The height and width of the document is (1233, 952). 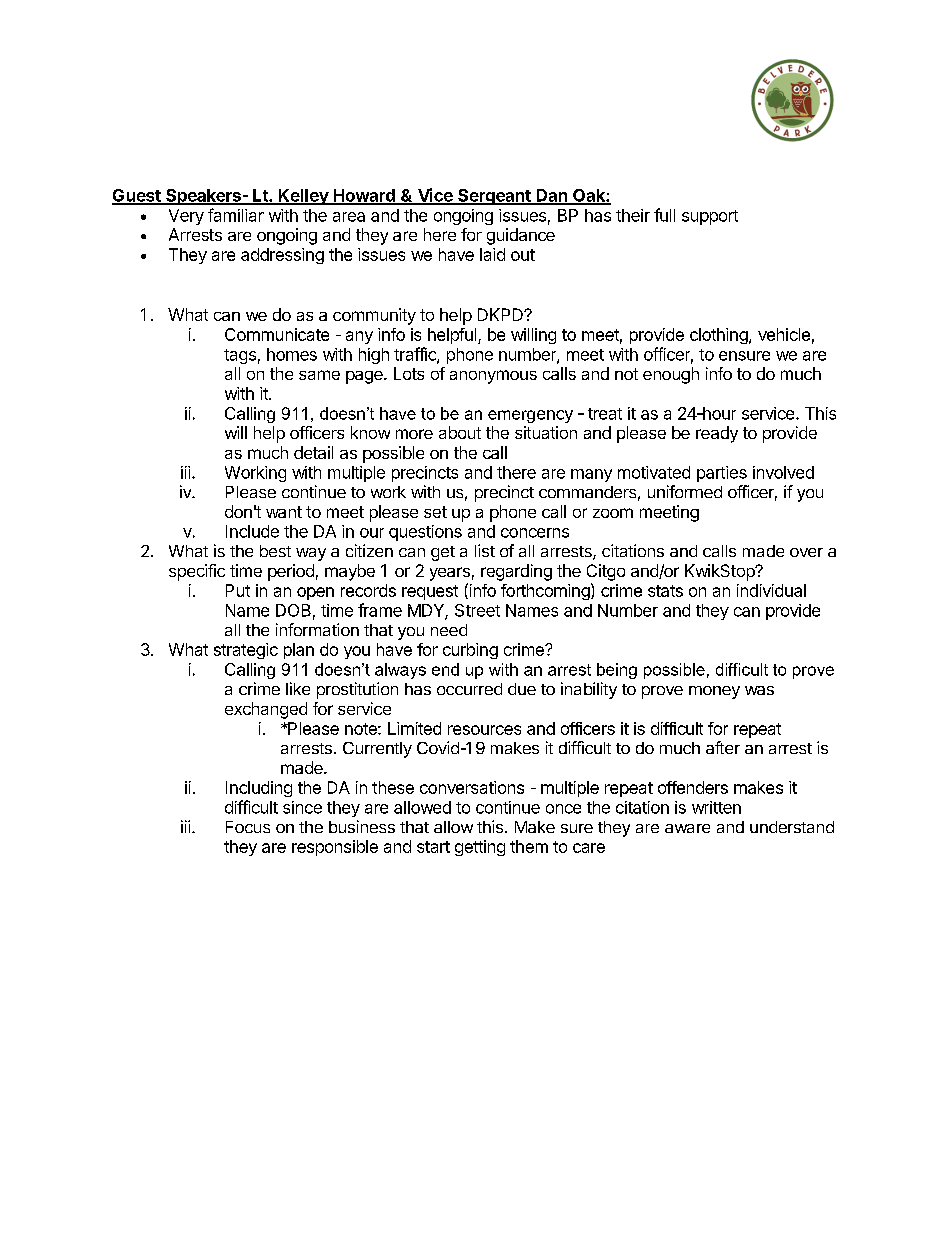 I want to click on support, so click(x=710, y=217).
